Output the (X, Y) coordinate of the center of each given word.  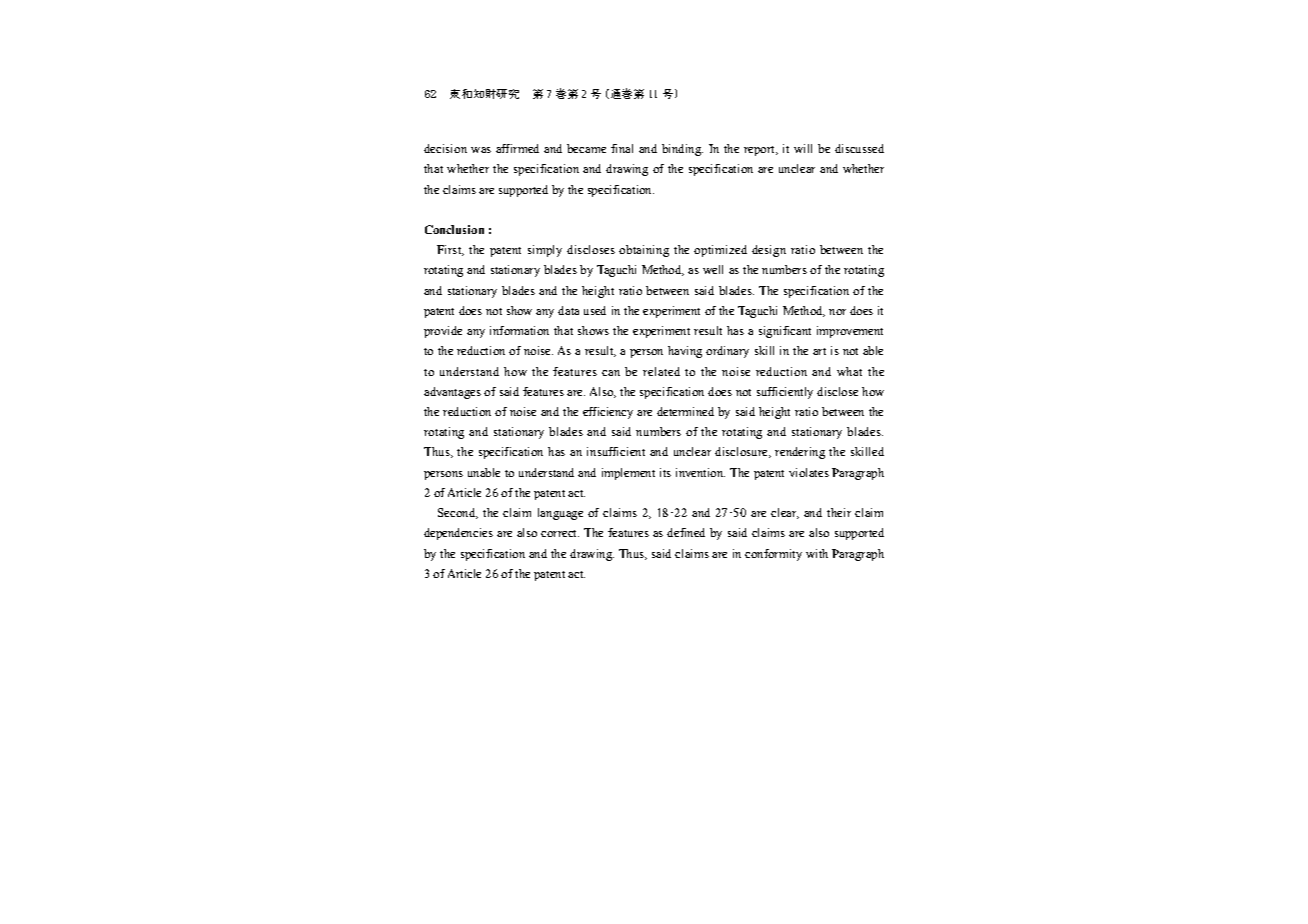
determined (685, 411)
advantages (452, 393)
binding (682, 150)
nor (837, 312)
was (481, 150)
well (713, 269)
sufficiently (785, 393)
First (450, 250)
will (803, 148)
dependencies (458, 534)
